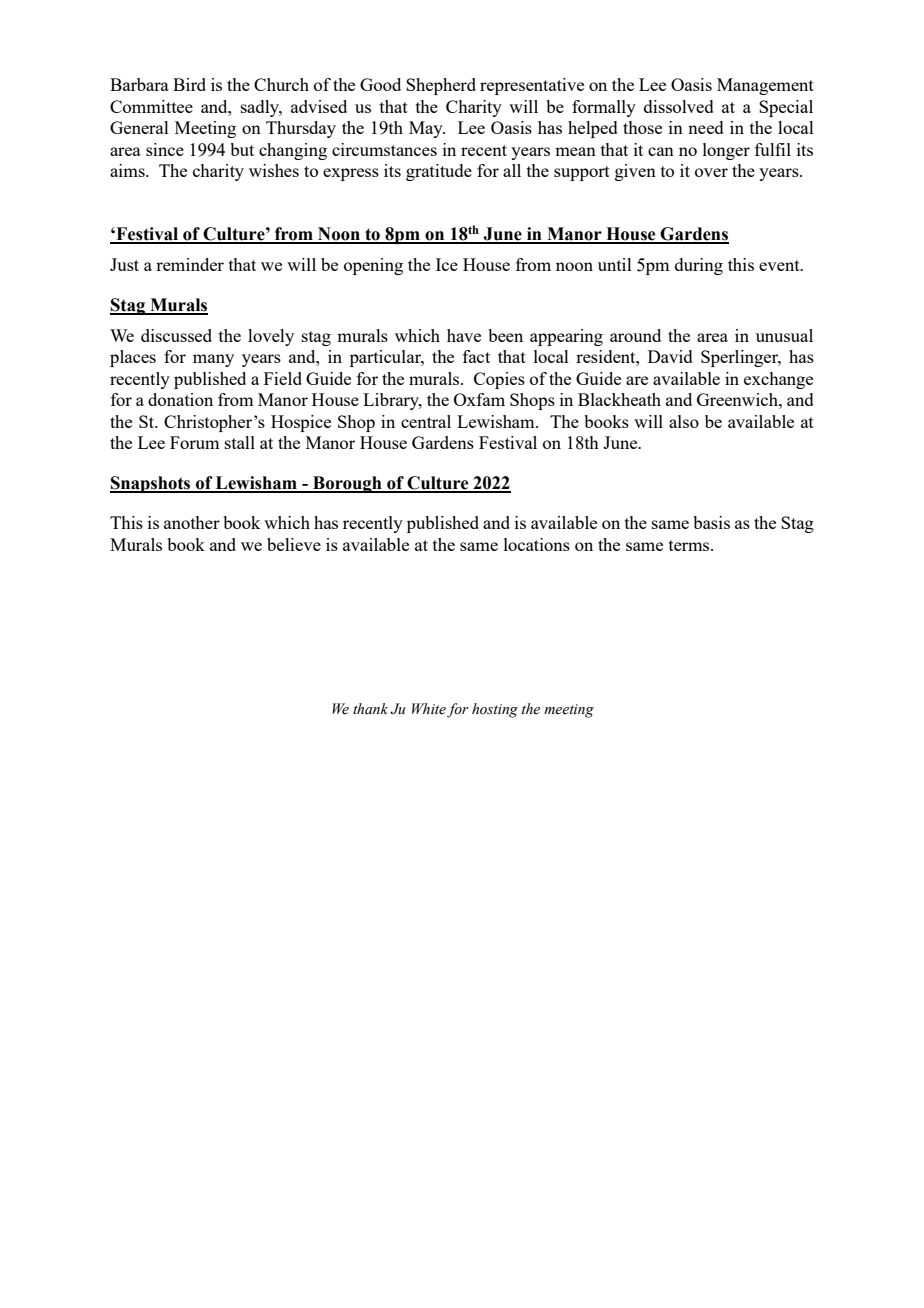 Image resolution: width=924 pixels, height=1308 pixels. Describe the element at coordinates (679, 106) in the image. I see `dissolved` at that location.
